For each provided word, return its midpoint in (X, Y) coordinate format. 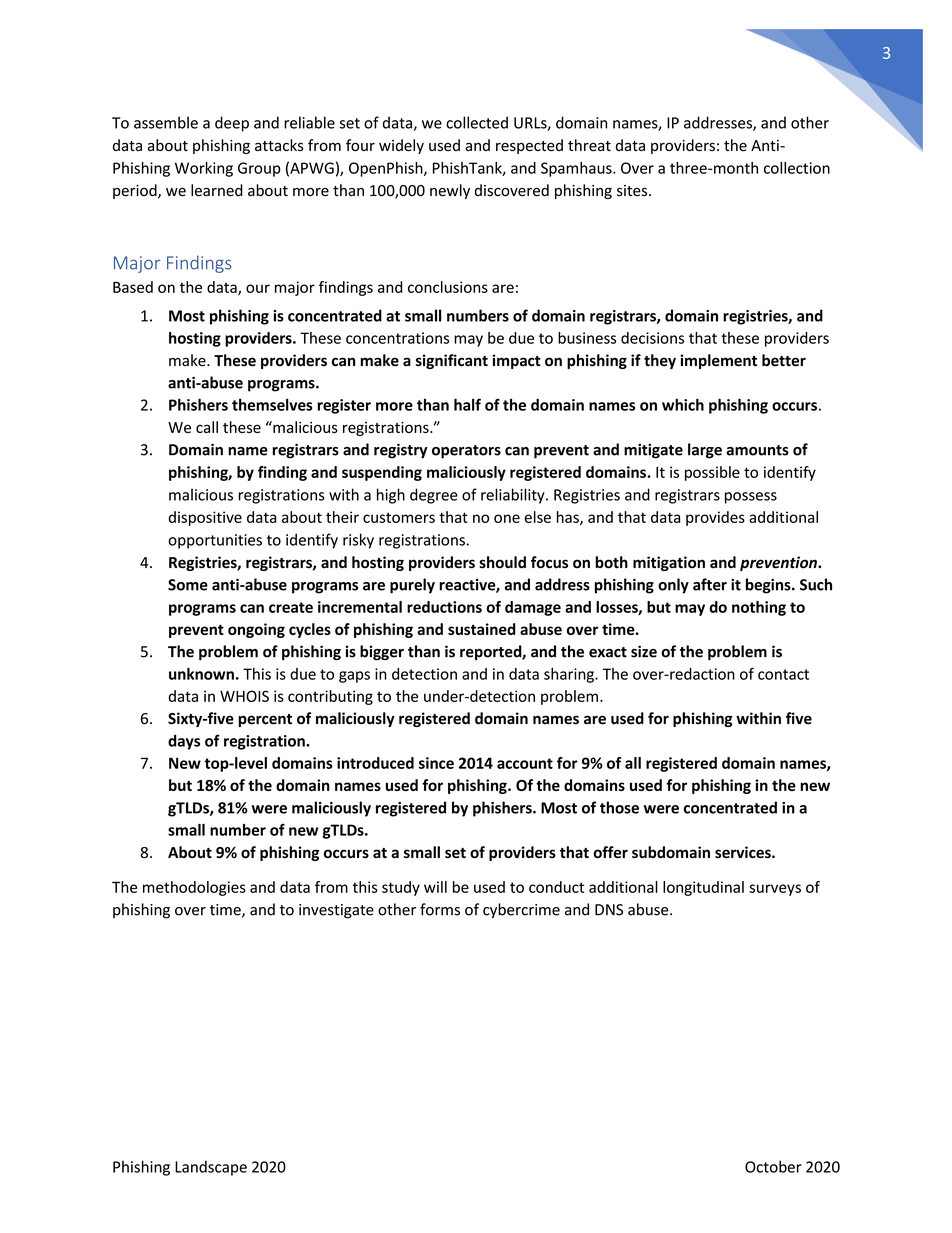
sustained (482, 629)
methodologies (194, 888)
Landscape (211, 1168)
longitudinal (703, 888)
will (435, 887)
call (207, 427)
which (683, 404)
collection (797, 168)
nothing (759, 608)
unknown (201, 674)
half (467, 404)
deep (232, 124)
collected (477, 122)
